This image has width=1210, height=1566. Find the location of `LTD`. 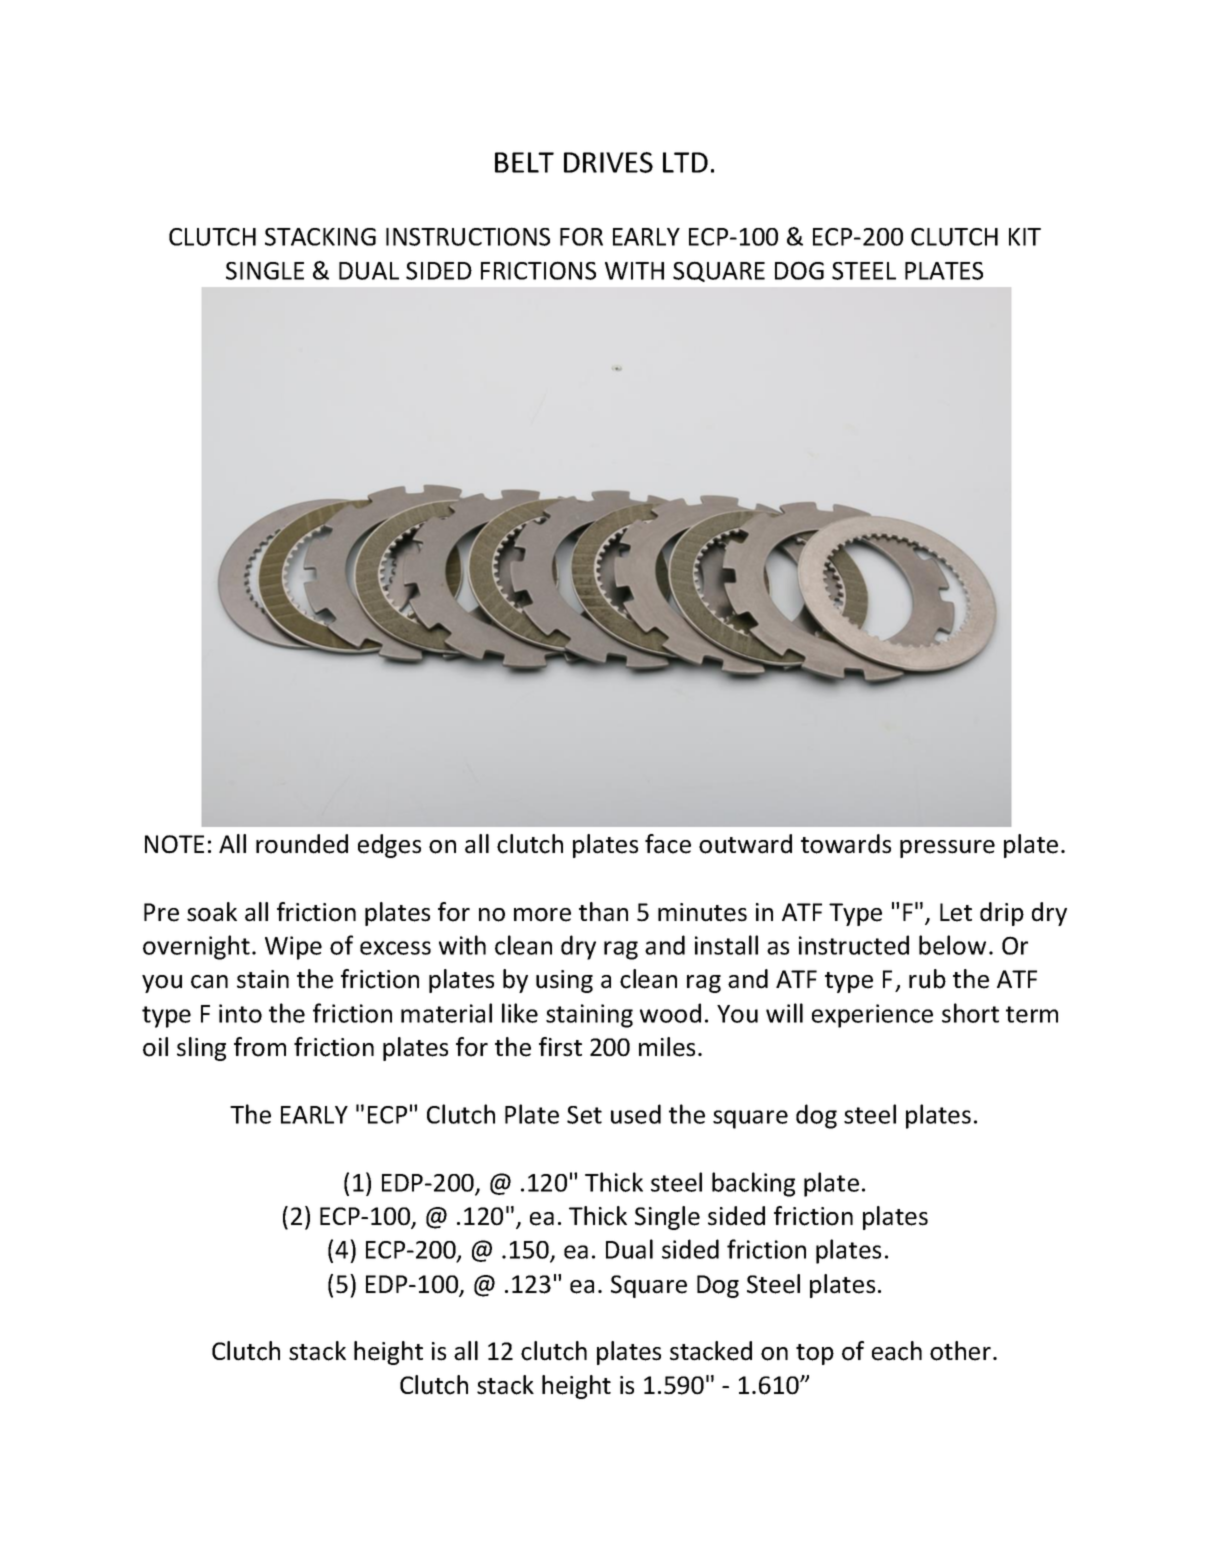

LTD is located at coordinates (685, 162).
